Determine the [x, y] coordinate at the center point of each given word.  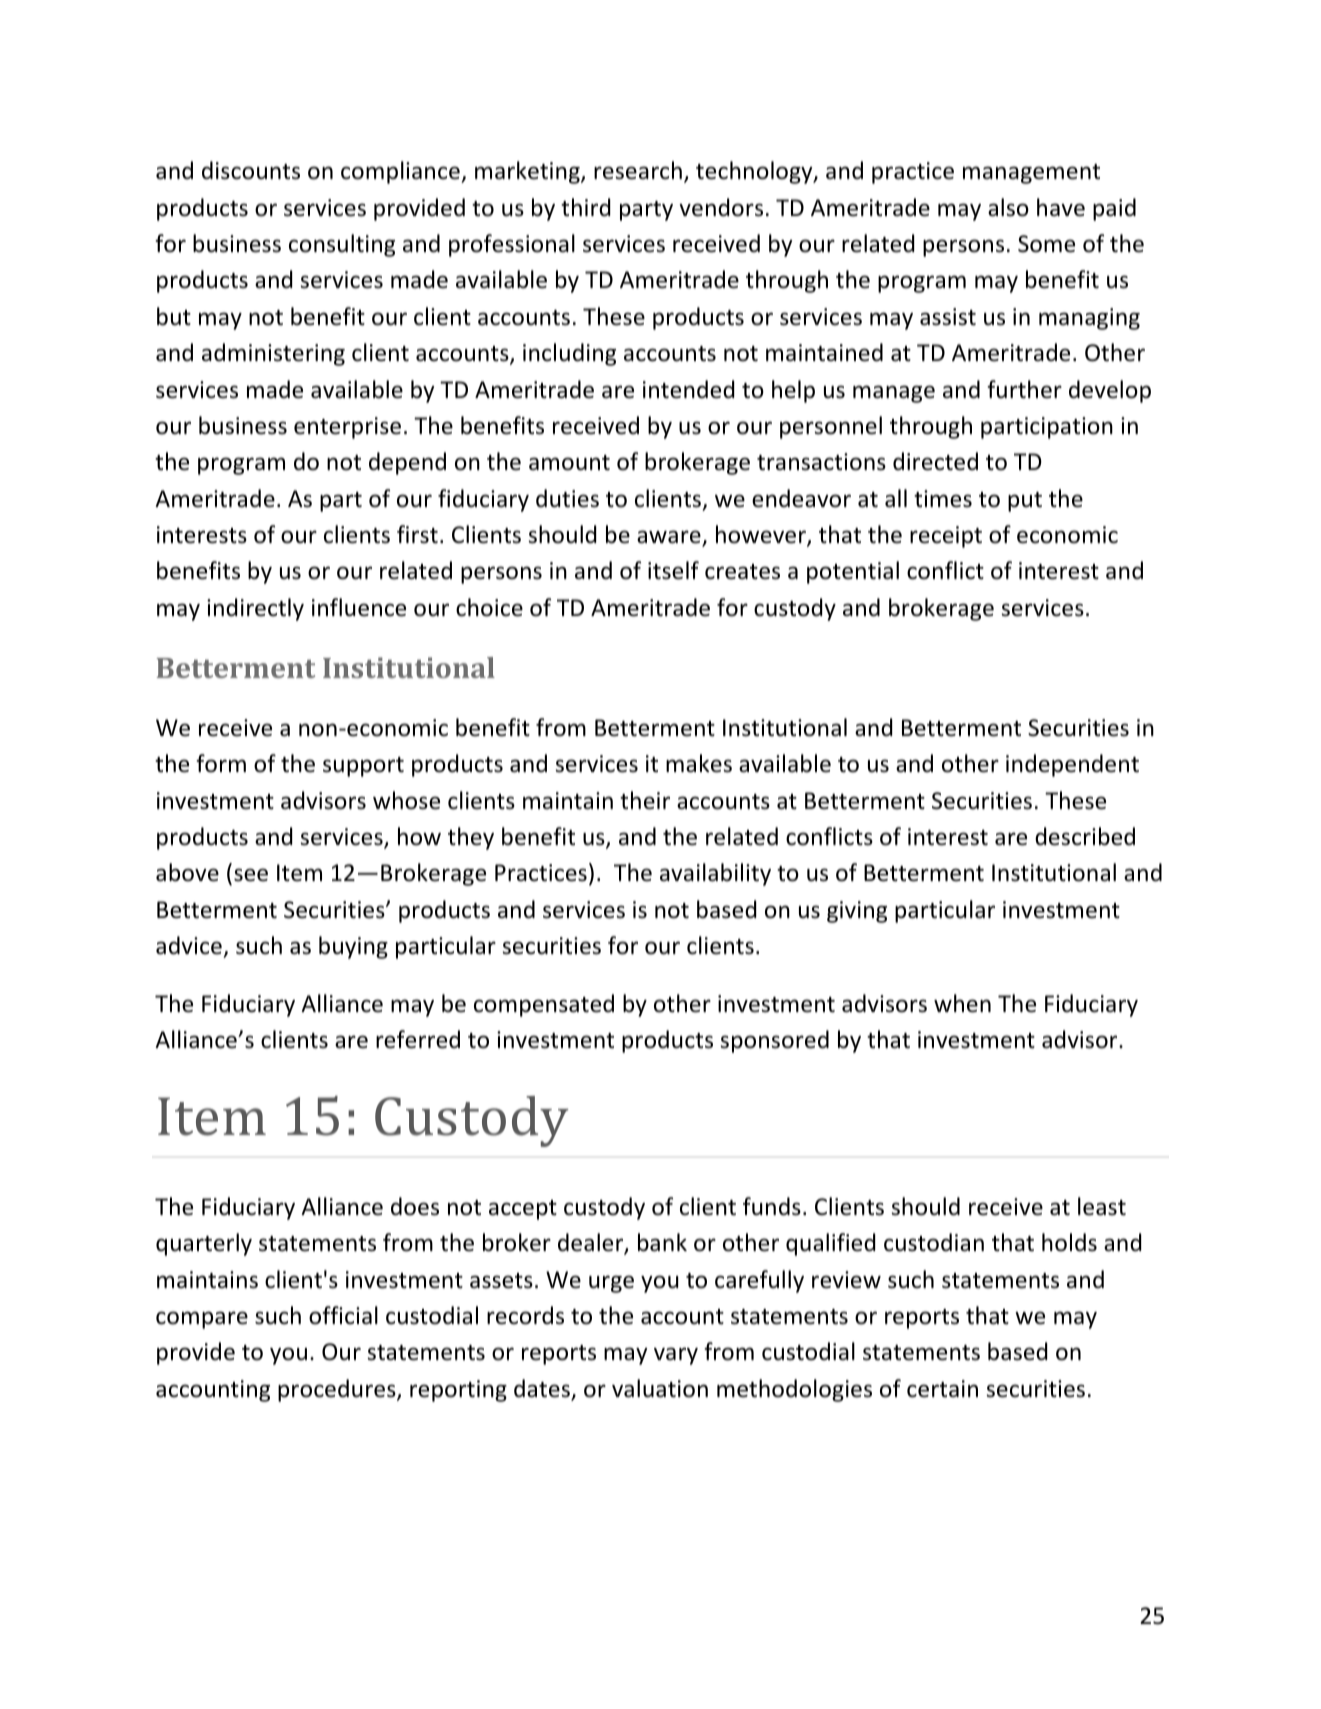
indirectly [255, 609]
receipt [946, 537]
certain [942, 1389]
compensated [544, 1005]
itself [673, 570]
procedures [338, 1390]
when [962, 1003]
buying [353, 947]
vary [676, 1356]
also [1008, 207]
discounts [251, 170]
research [638, 170]
